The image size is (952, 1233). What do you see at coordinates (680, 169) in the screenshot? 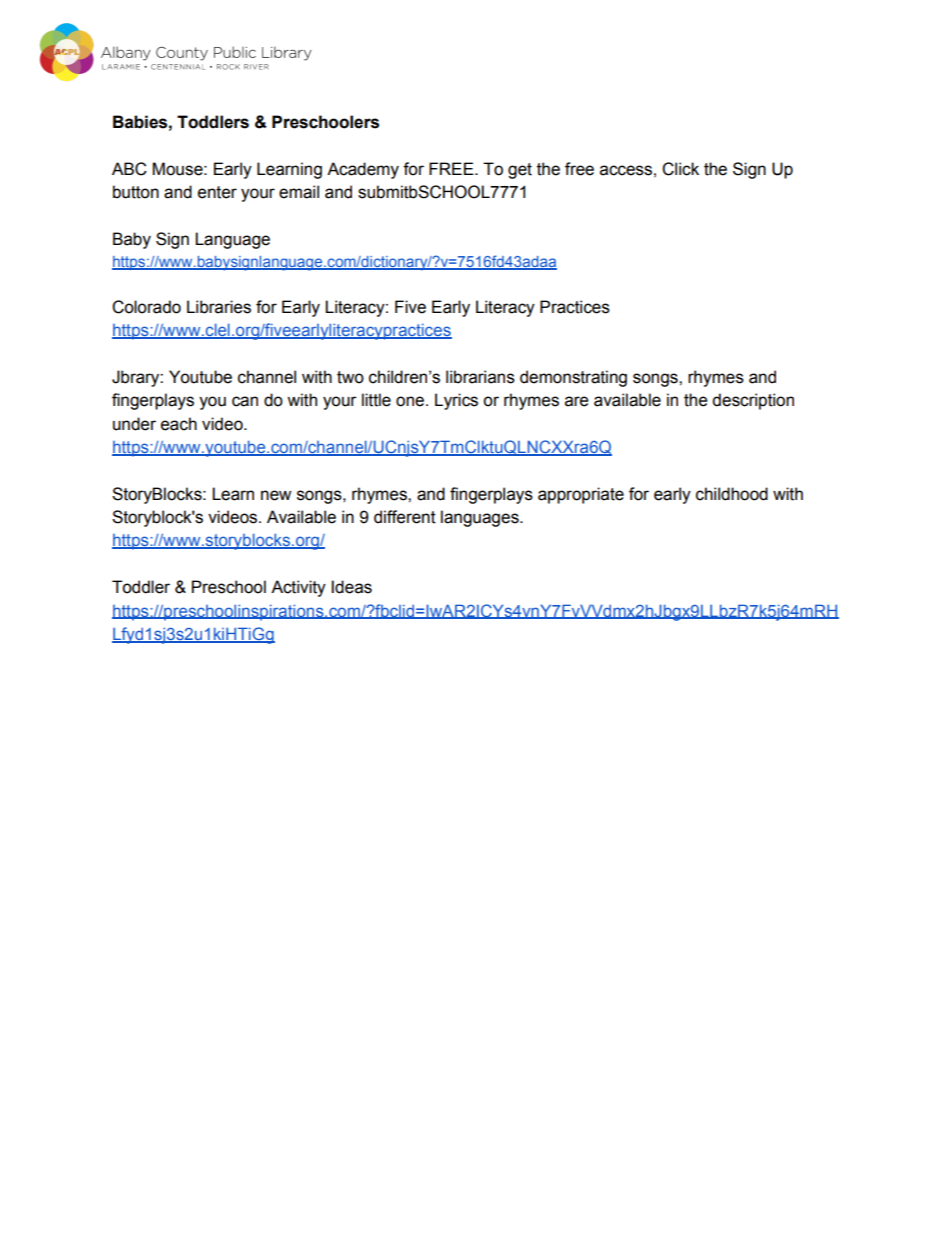
I see `Click` at bounding box center [680, 169].
